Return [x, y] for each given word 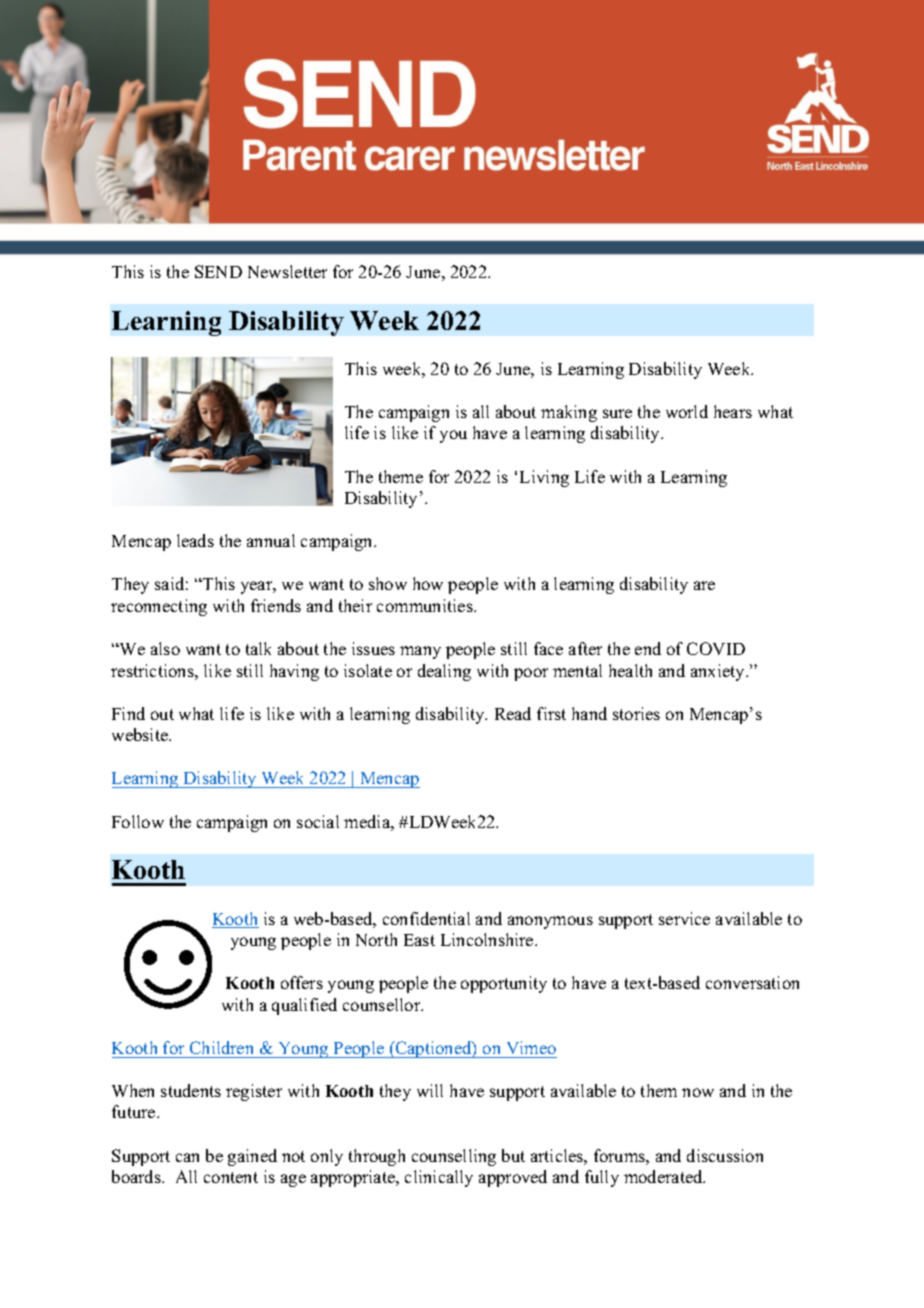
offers [302, 982]
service [684, 918]
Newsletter [287, 271]
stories [636, 713]
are [704, 585]
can [187, 1157]
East [419, 940]
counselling [454, 1157]
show [388, 583]
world [687, 411]
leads [195, 540]
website [141, 734]
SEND [218, 271]
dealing [444, 672]
